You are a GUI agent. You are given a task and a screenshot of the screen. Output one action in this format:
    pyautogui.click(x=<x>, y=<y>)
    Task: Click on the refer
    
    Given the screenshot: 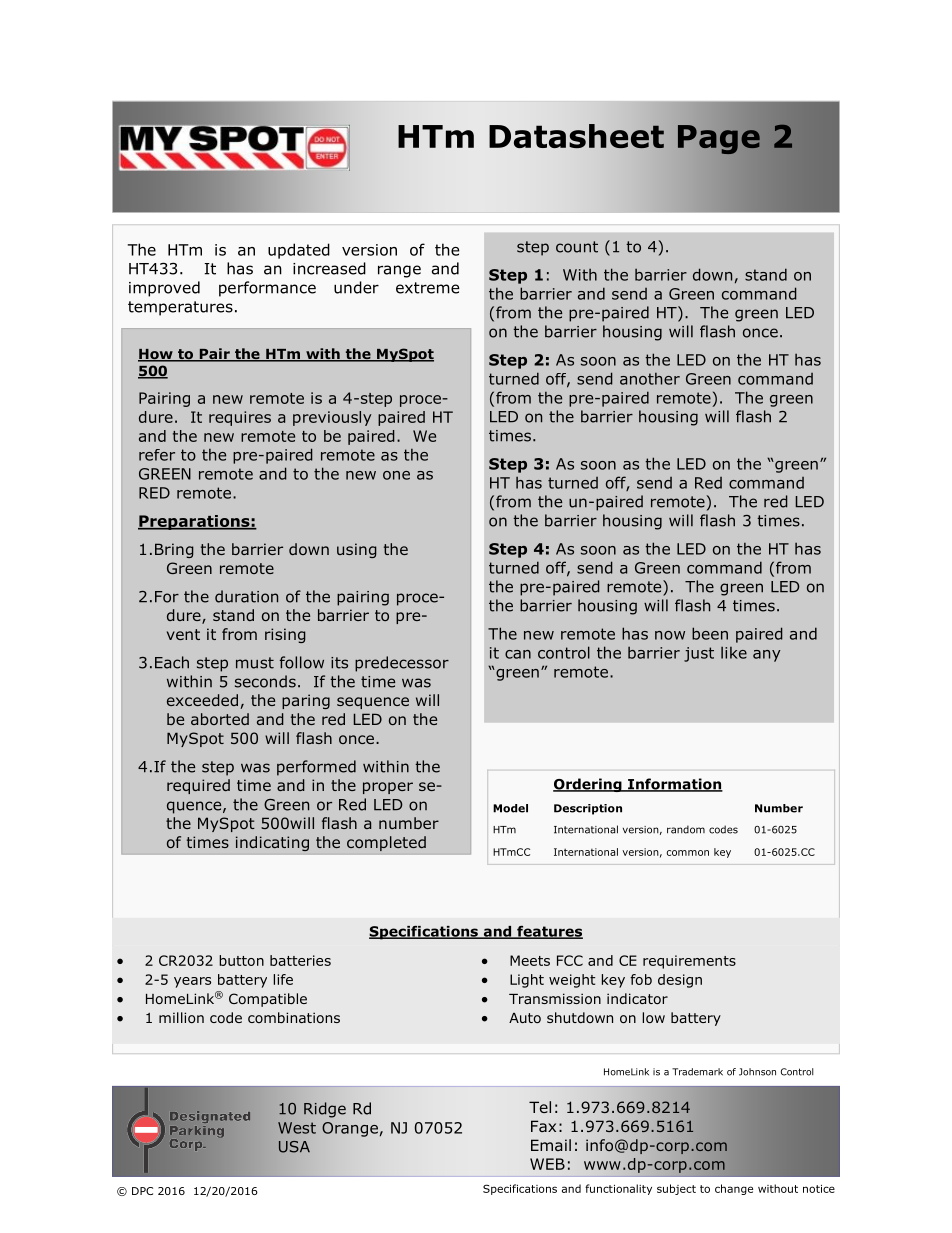 What is the action you would take?
    pyautogui.click(x=157, y=455)
